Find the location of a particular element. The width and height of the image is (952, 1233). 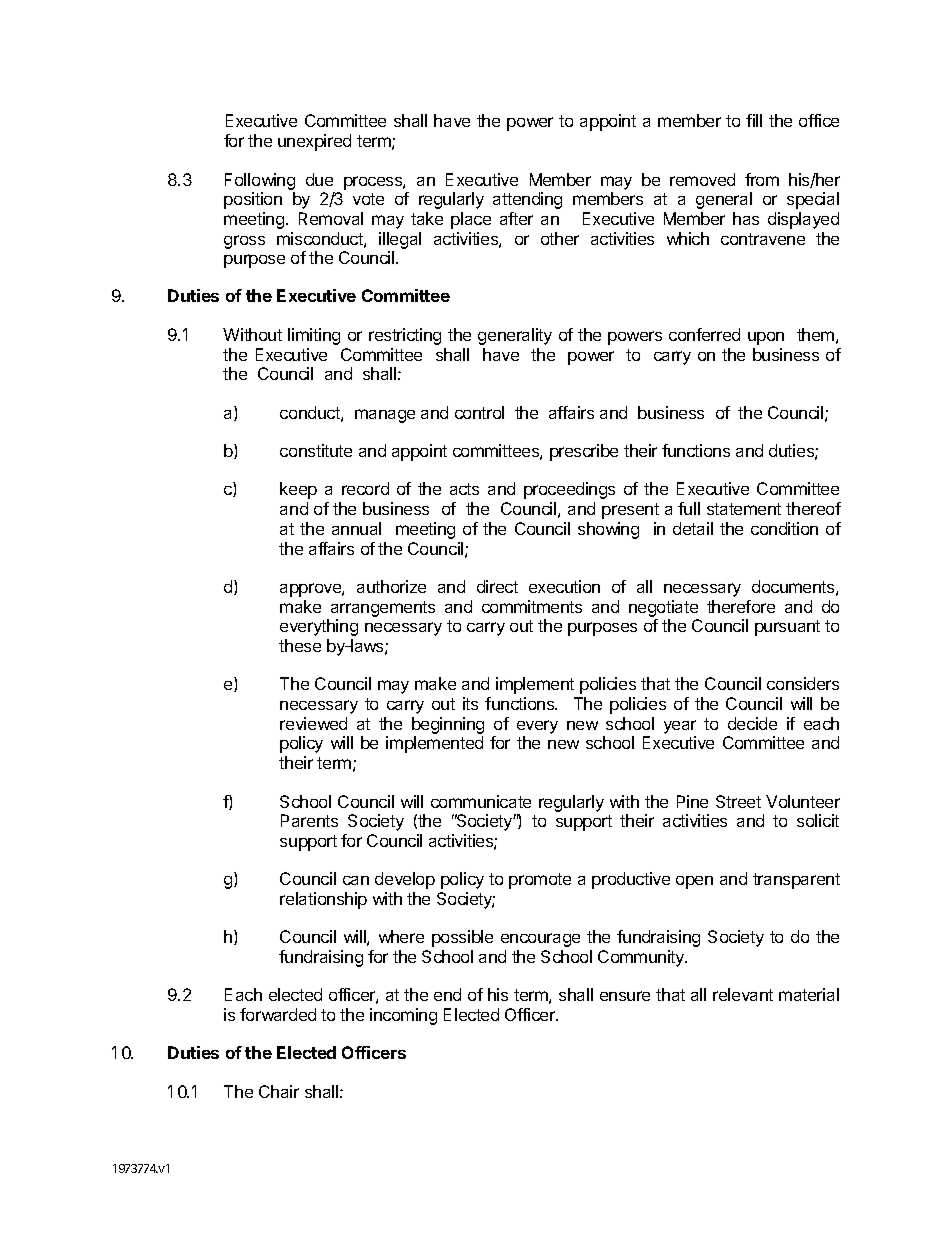

fill is located at coordinates (754, 120).
